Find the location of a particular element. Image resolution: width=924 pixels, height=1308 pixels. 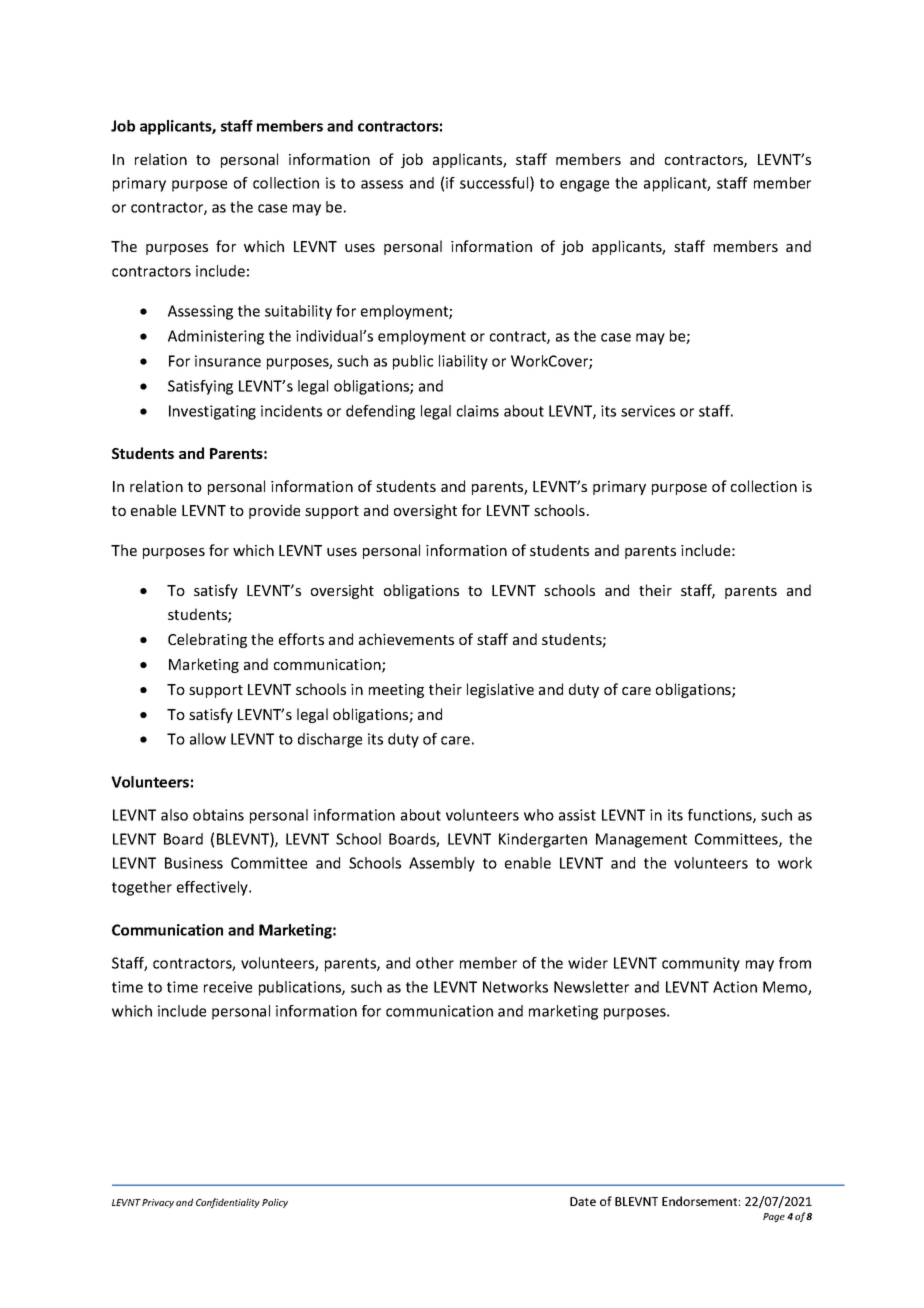

obtains is located at coordinates (218, 815).
